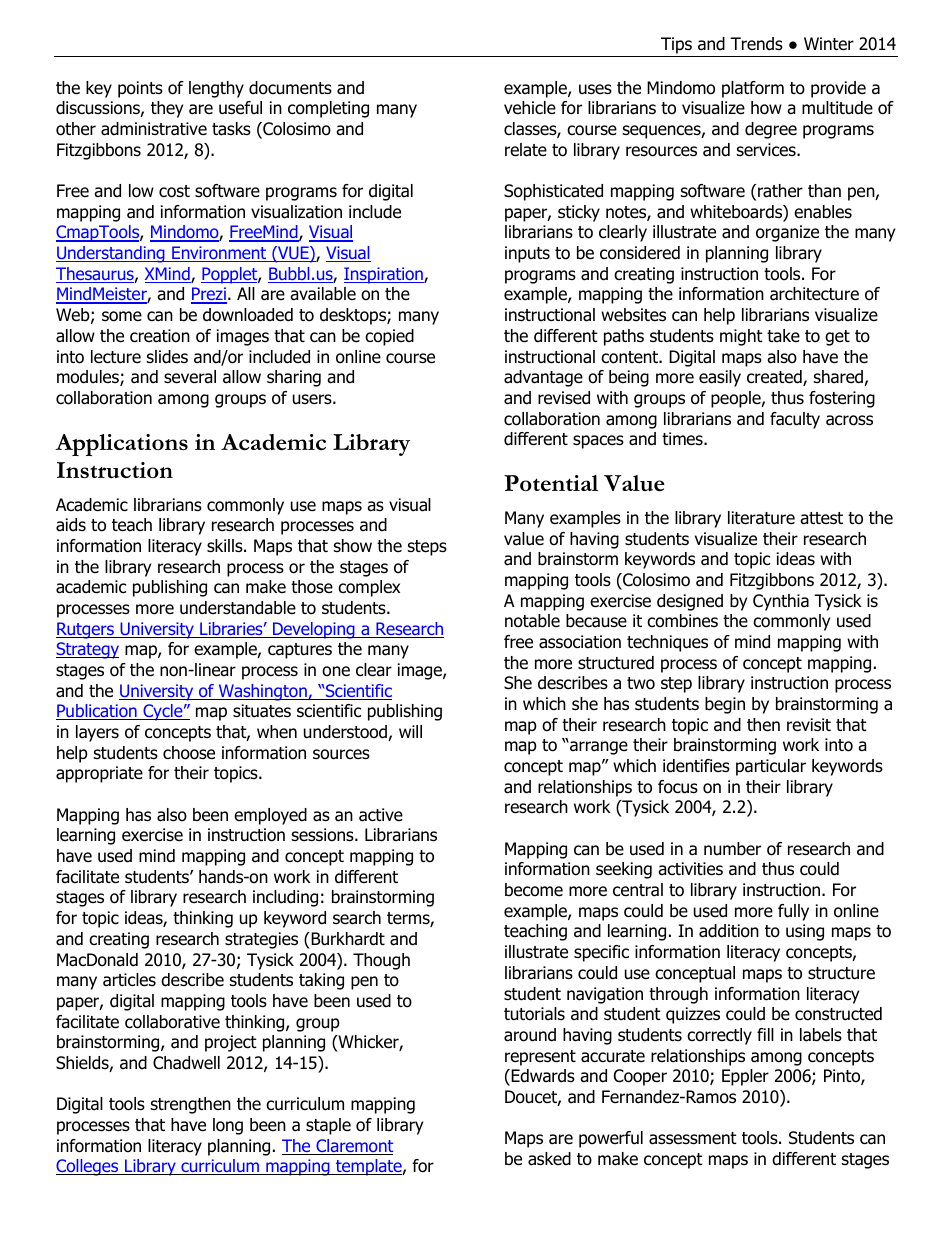  Describe the element at coordinates (532, 621) in the screenshot. I see `notable` at that location.
